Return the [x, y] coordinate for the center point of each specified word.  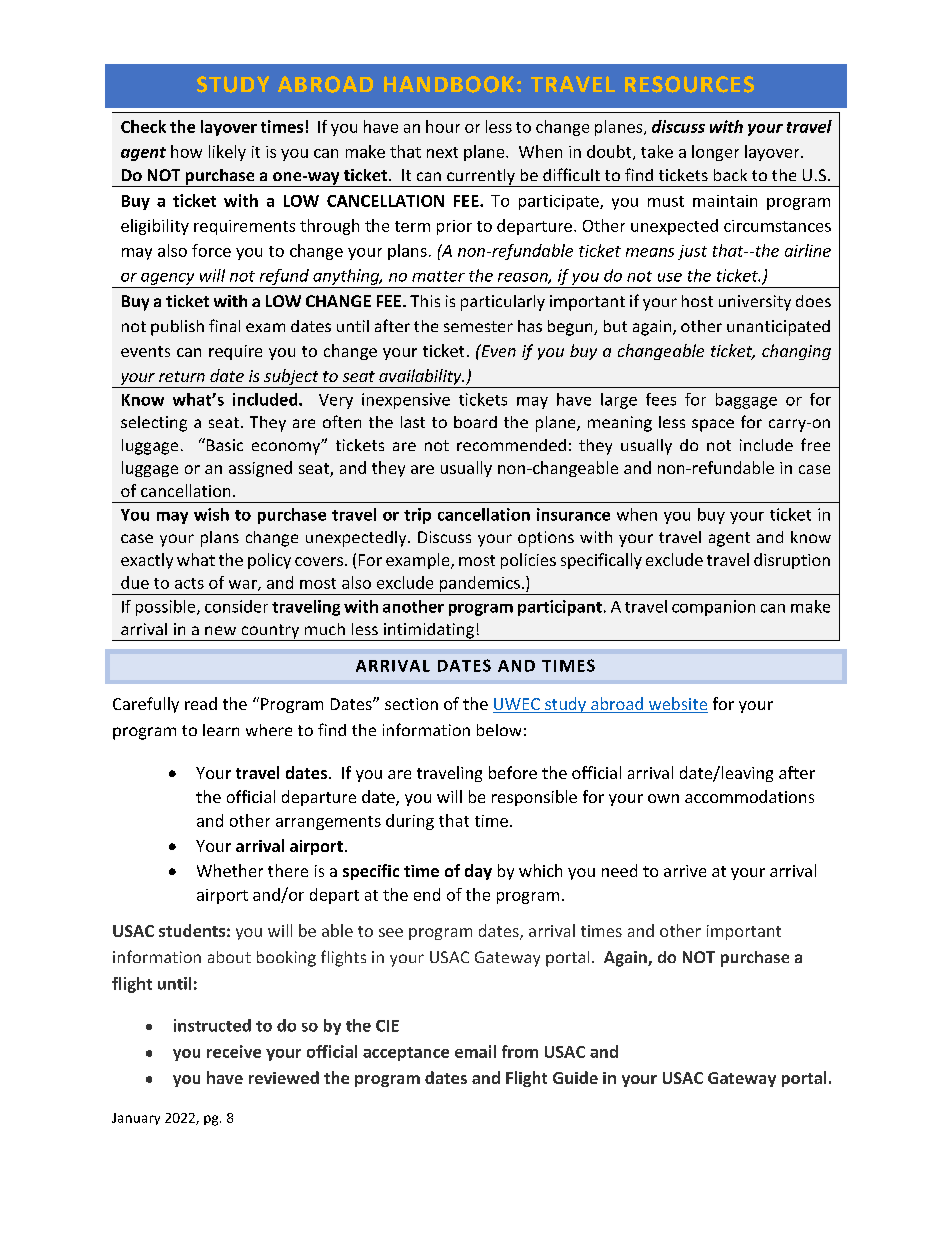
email [475, 1051]
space [713, 425]
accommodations [749, 796]
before [513, 772]
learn [221, 730]
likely [227, 153]
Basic [223, 444]
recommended [511, 445]
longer [715, 153]
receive [234, 1051]
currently [481, 178]
